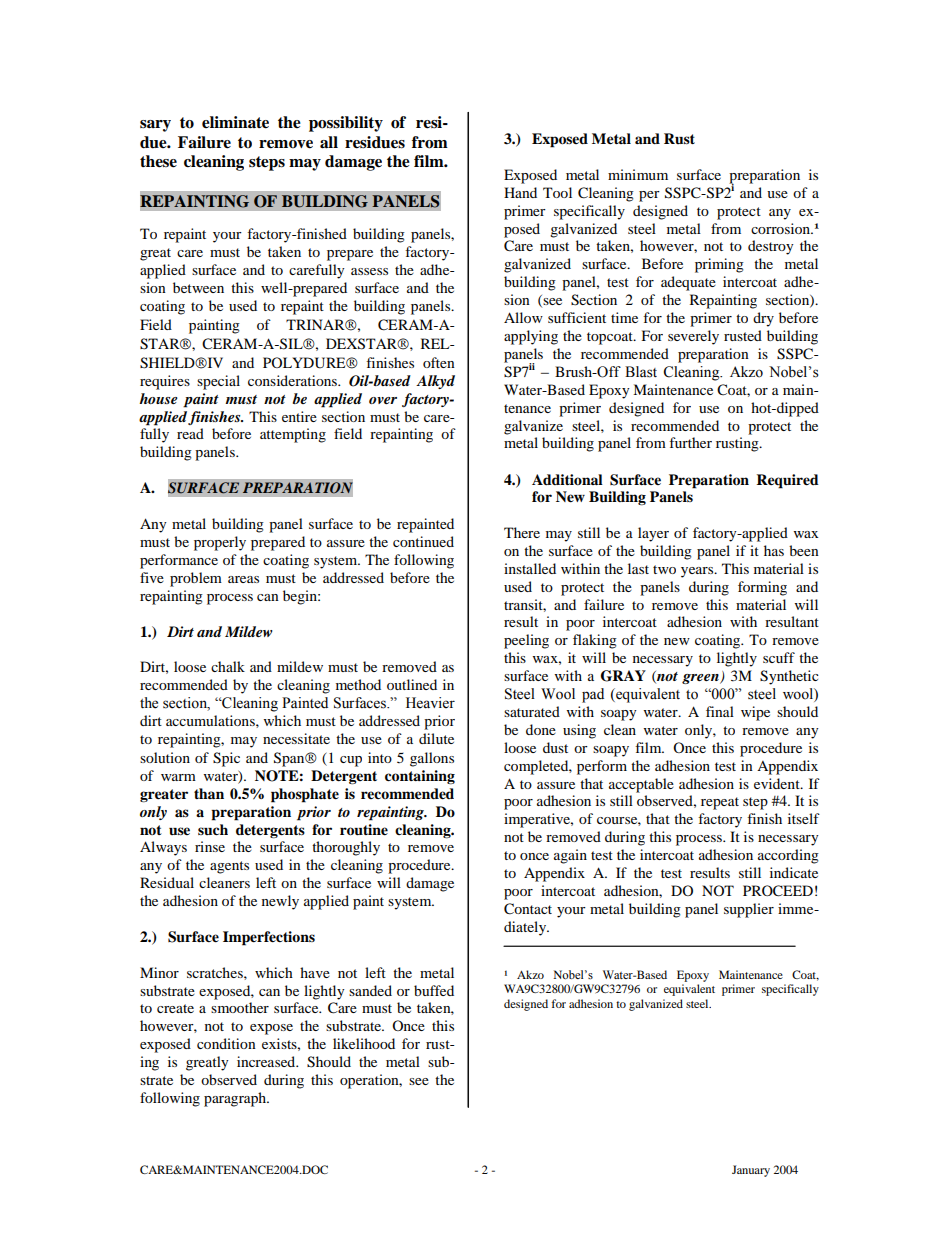  What do you see at coordinates (690, 442) in the document?
I see `further` at bounding box center [690, 442].
